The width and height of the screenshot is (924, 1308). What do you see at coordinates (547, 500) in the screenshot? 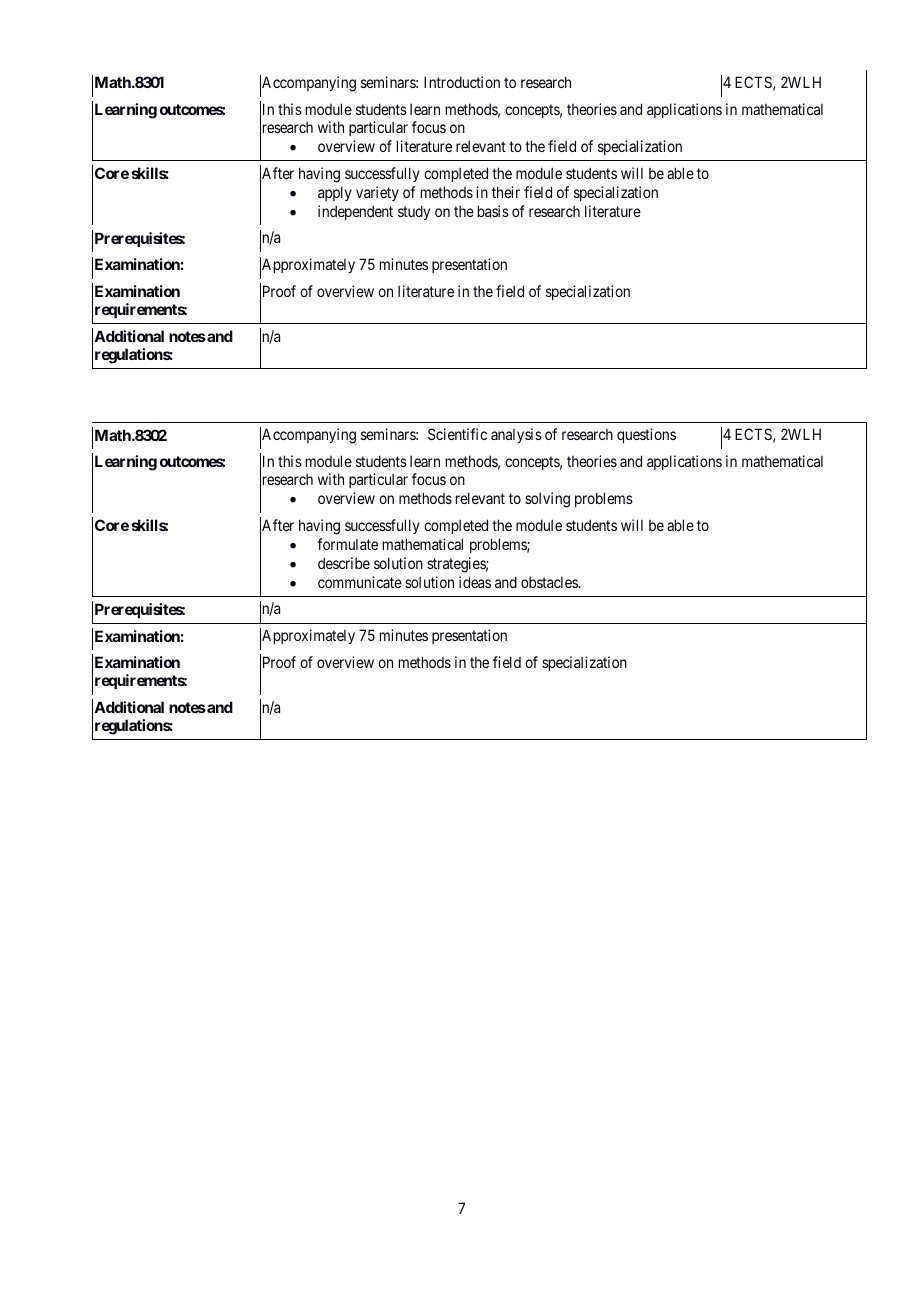
I see `solving` at bounding box center [547, 500].
